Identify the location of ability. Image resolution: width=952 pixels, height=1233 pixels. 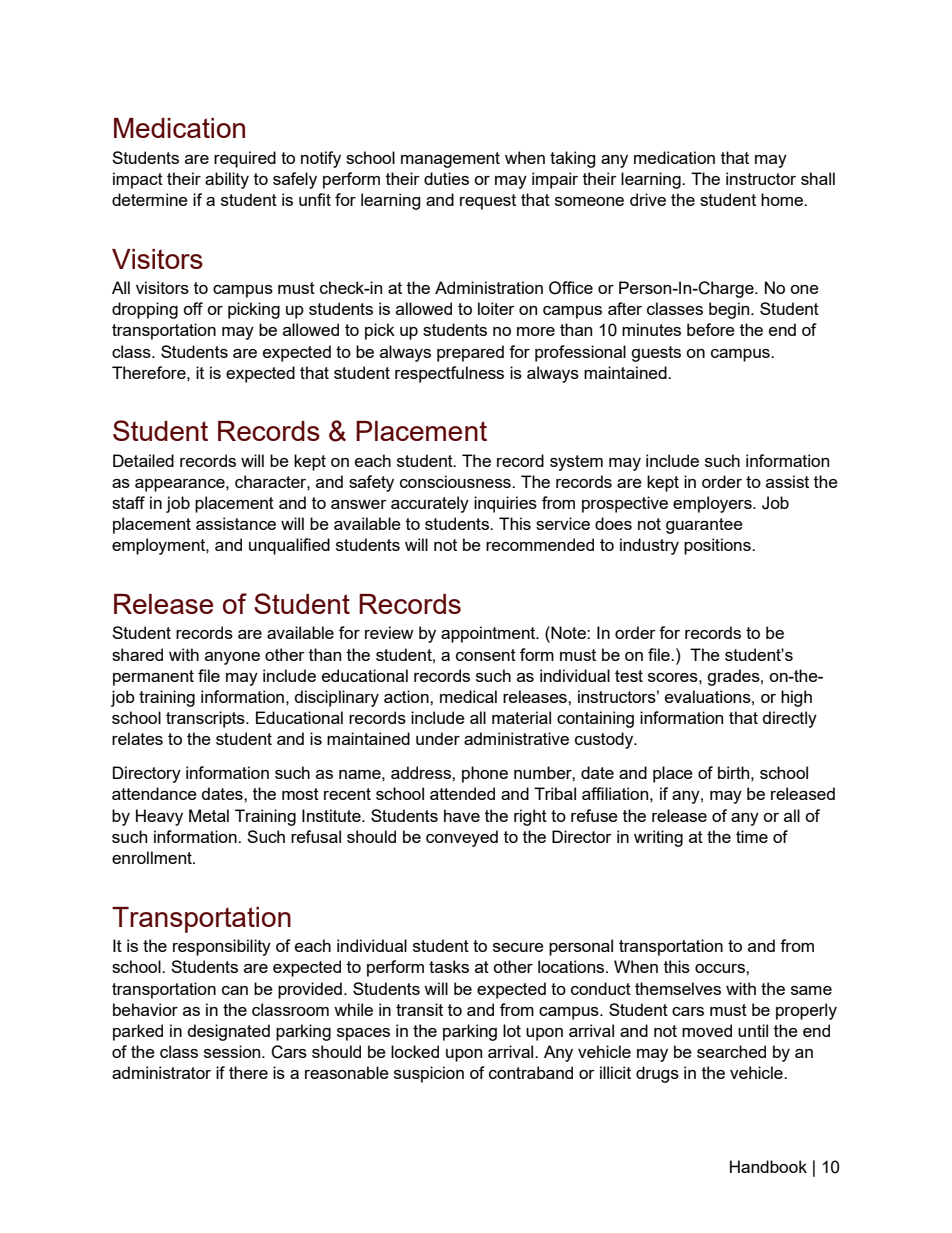
(227, 180).
